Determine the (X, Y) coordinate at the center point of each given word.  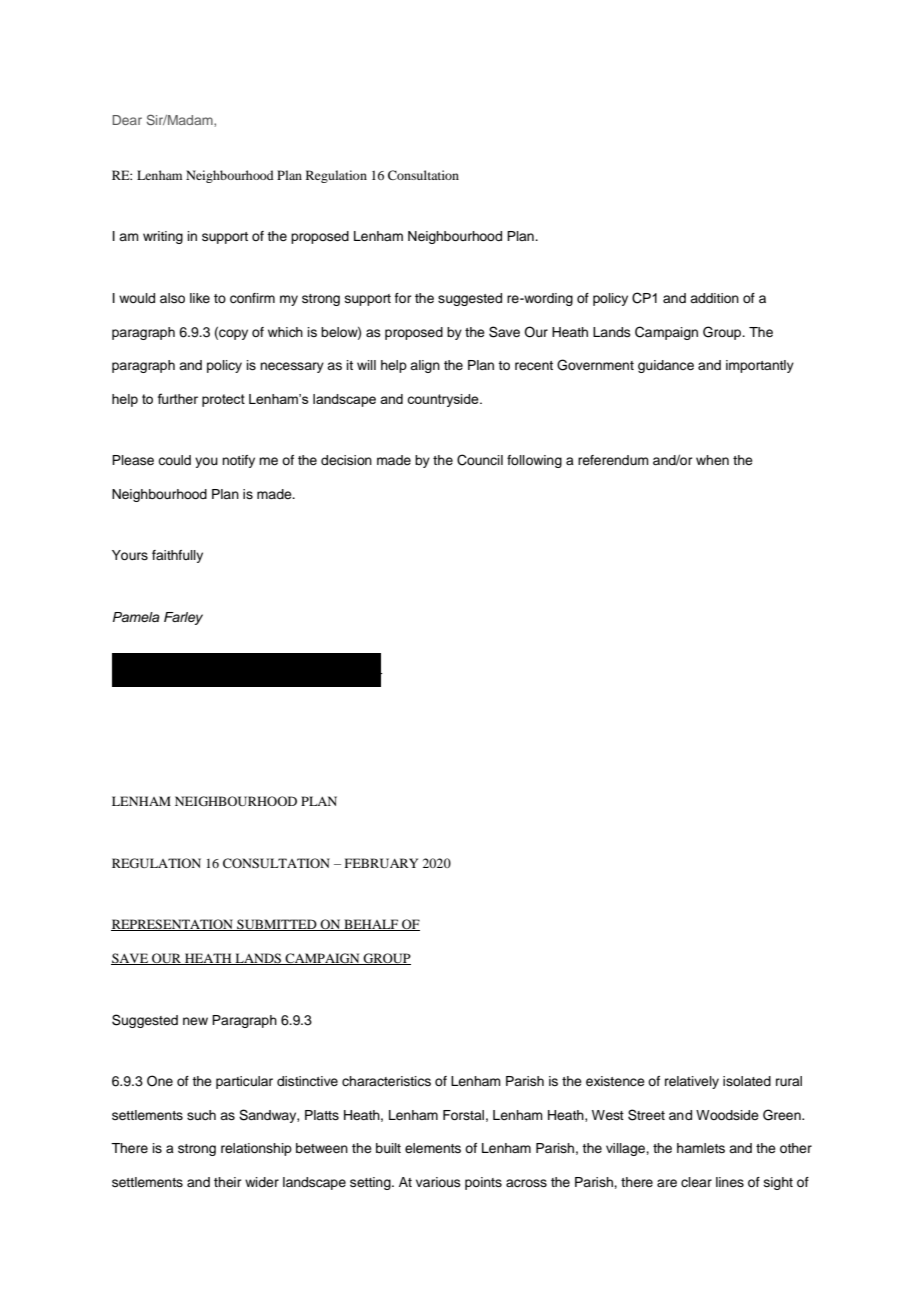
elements (433, 1148)
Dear (127, 120)
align (425, 366)
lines (730, 1182)
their (228, 1182)
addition (714, 298)
